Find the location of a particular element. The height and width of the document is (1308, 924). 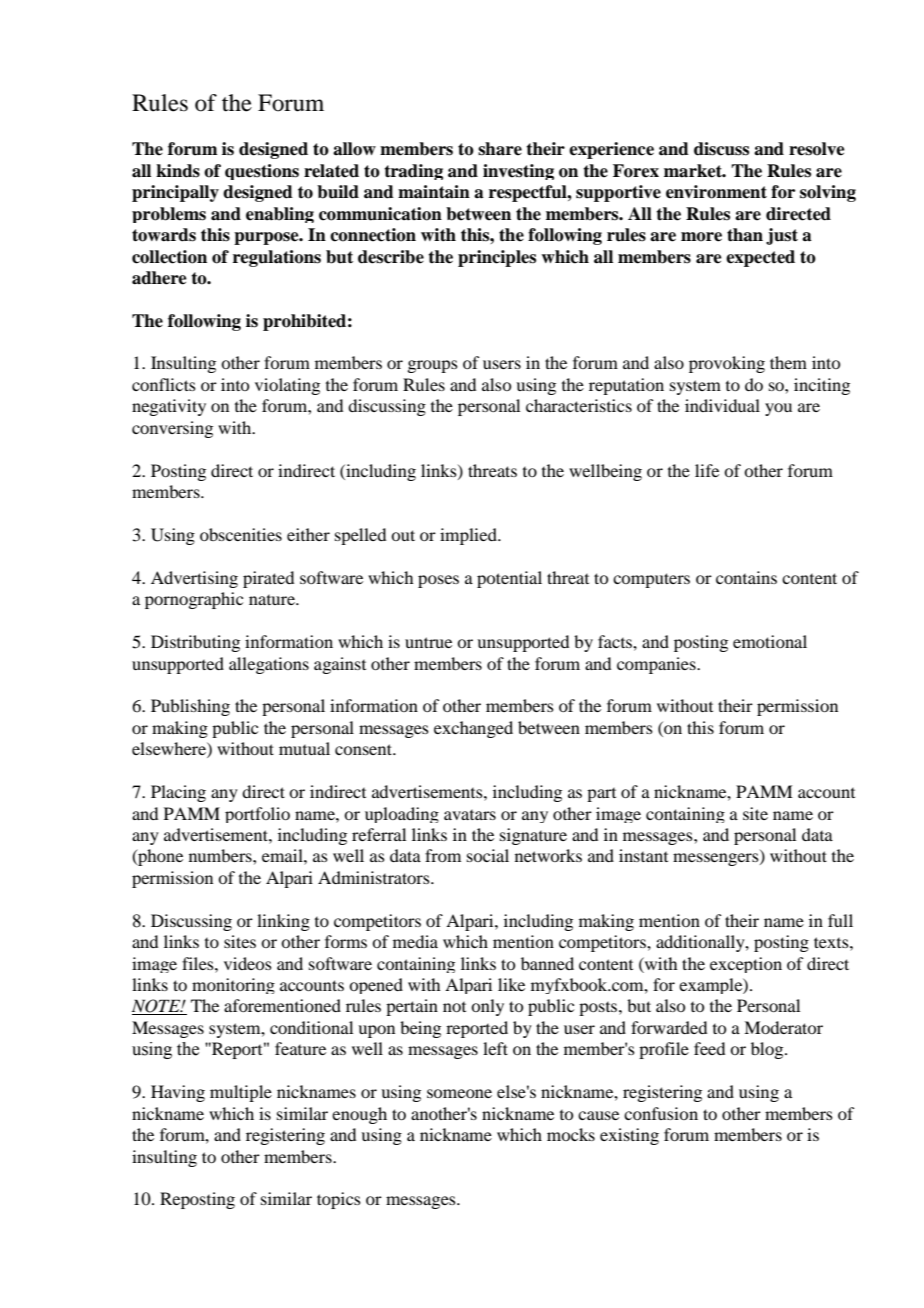

confusion is located at coordinates (661, 1113).
